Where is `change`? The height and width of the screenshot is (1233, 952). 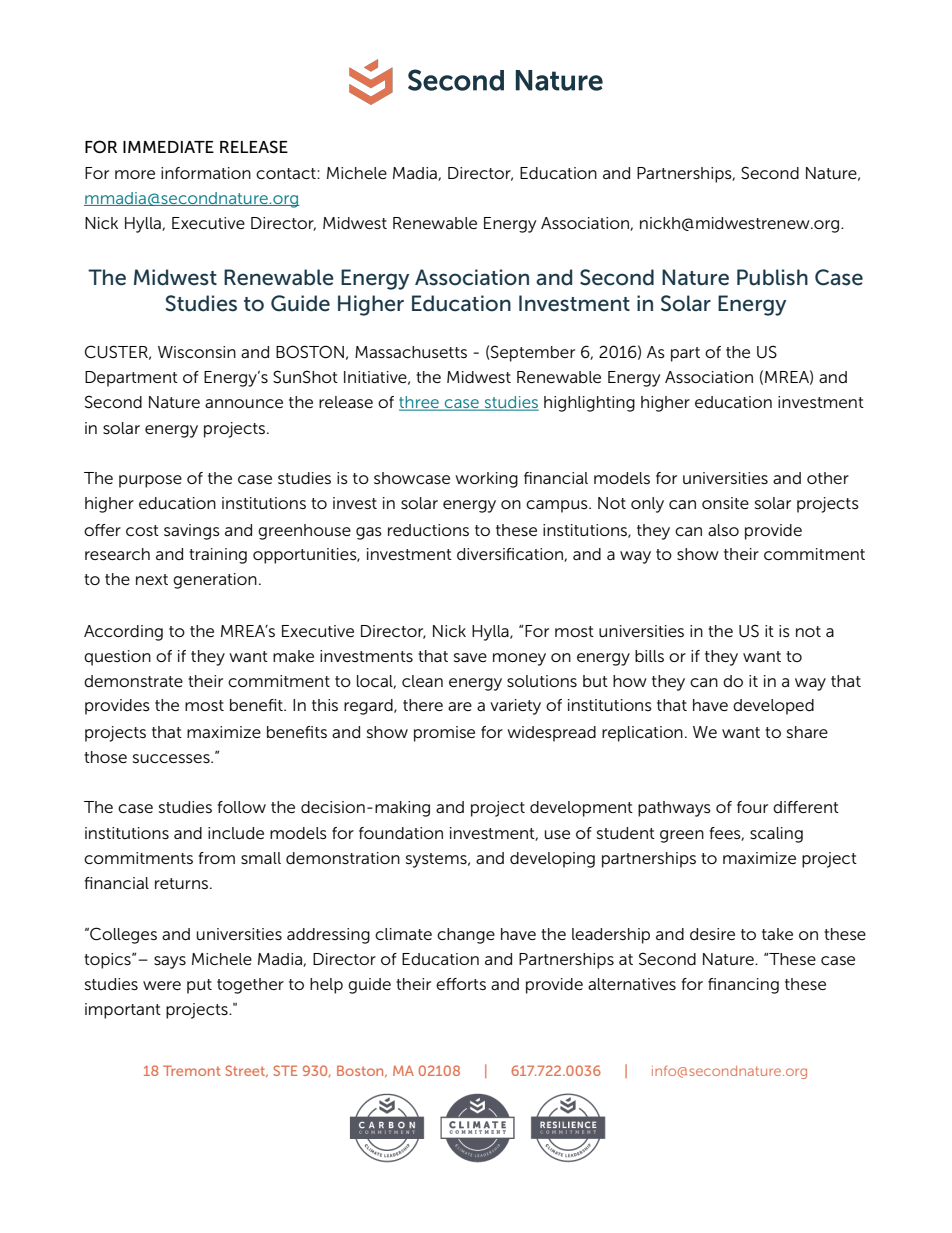 change is located at coordinates (466, 936).
